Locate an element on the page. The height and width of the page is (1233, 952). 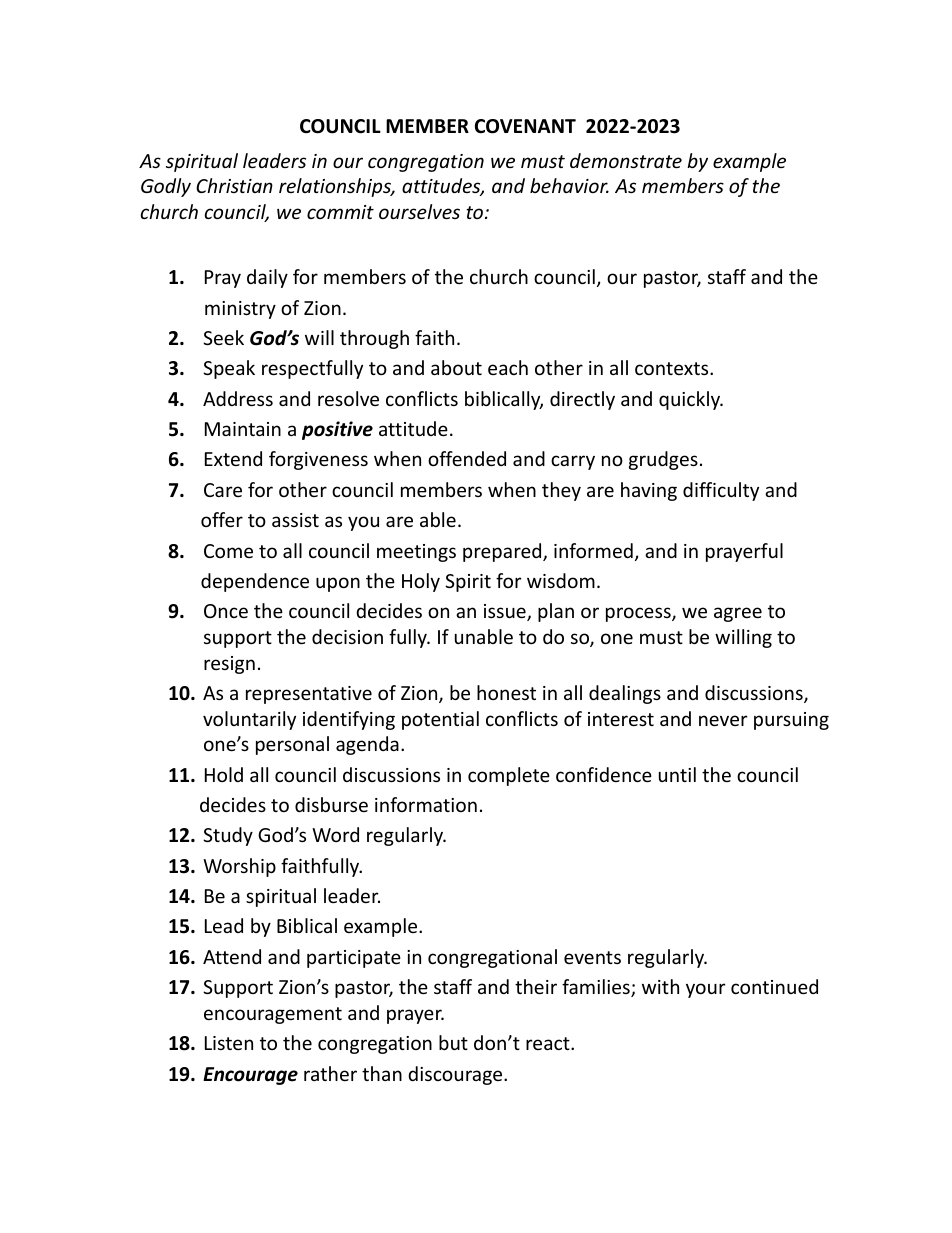
COVENANT is located at coordinates (525, 126).
